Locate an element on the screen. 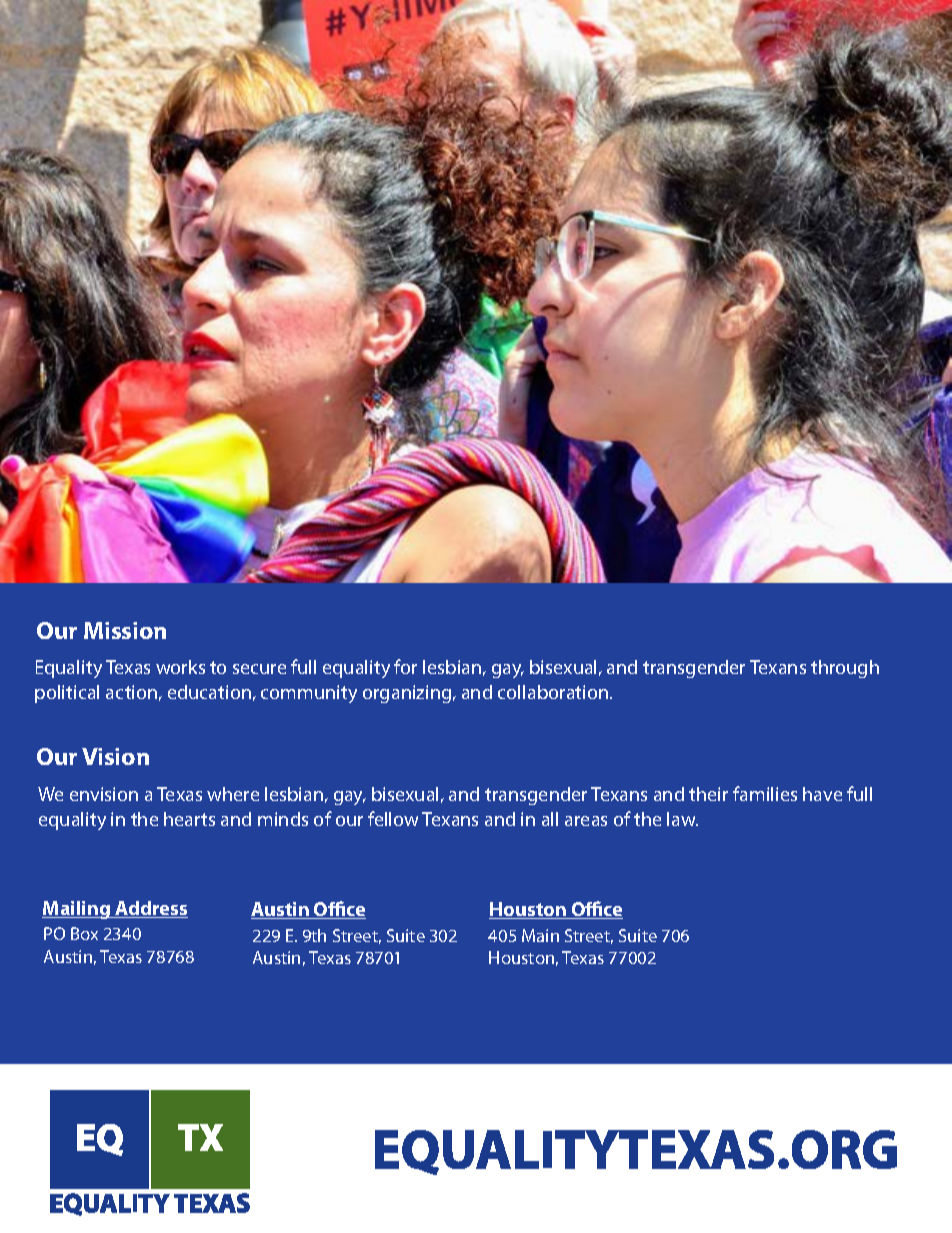  community is located at coordinates (309, 694).
